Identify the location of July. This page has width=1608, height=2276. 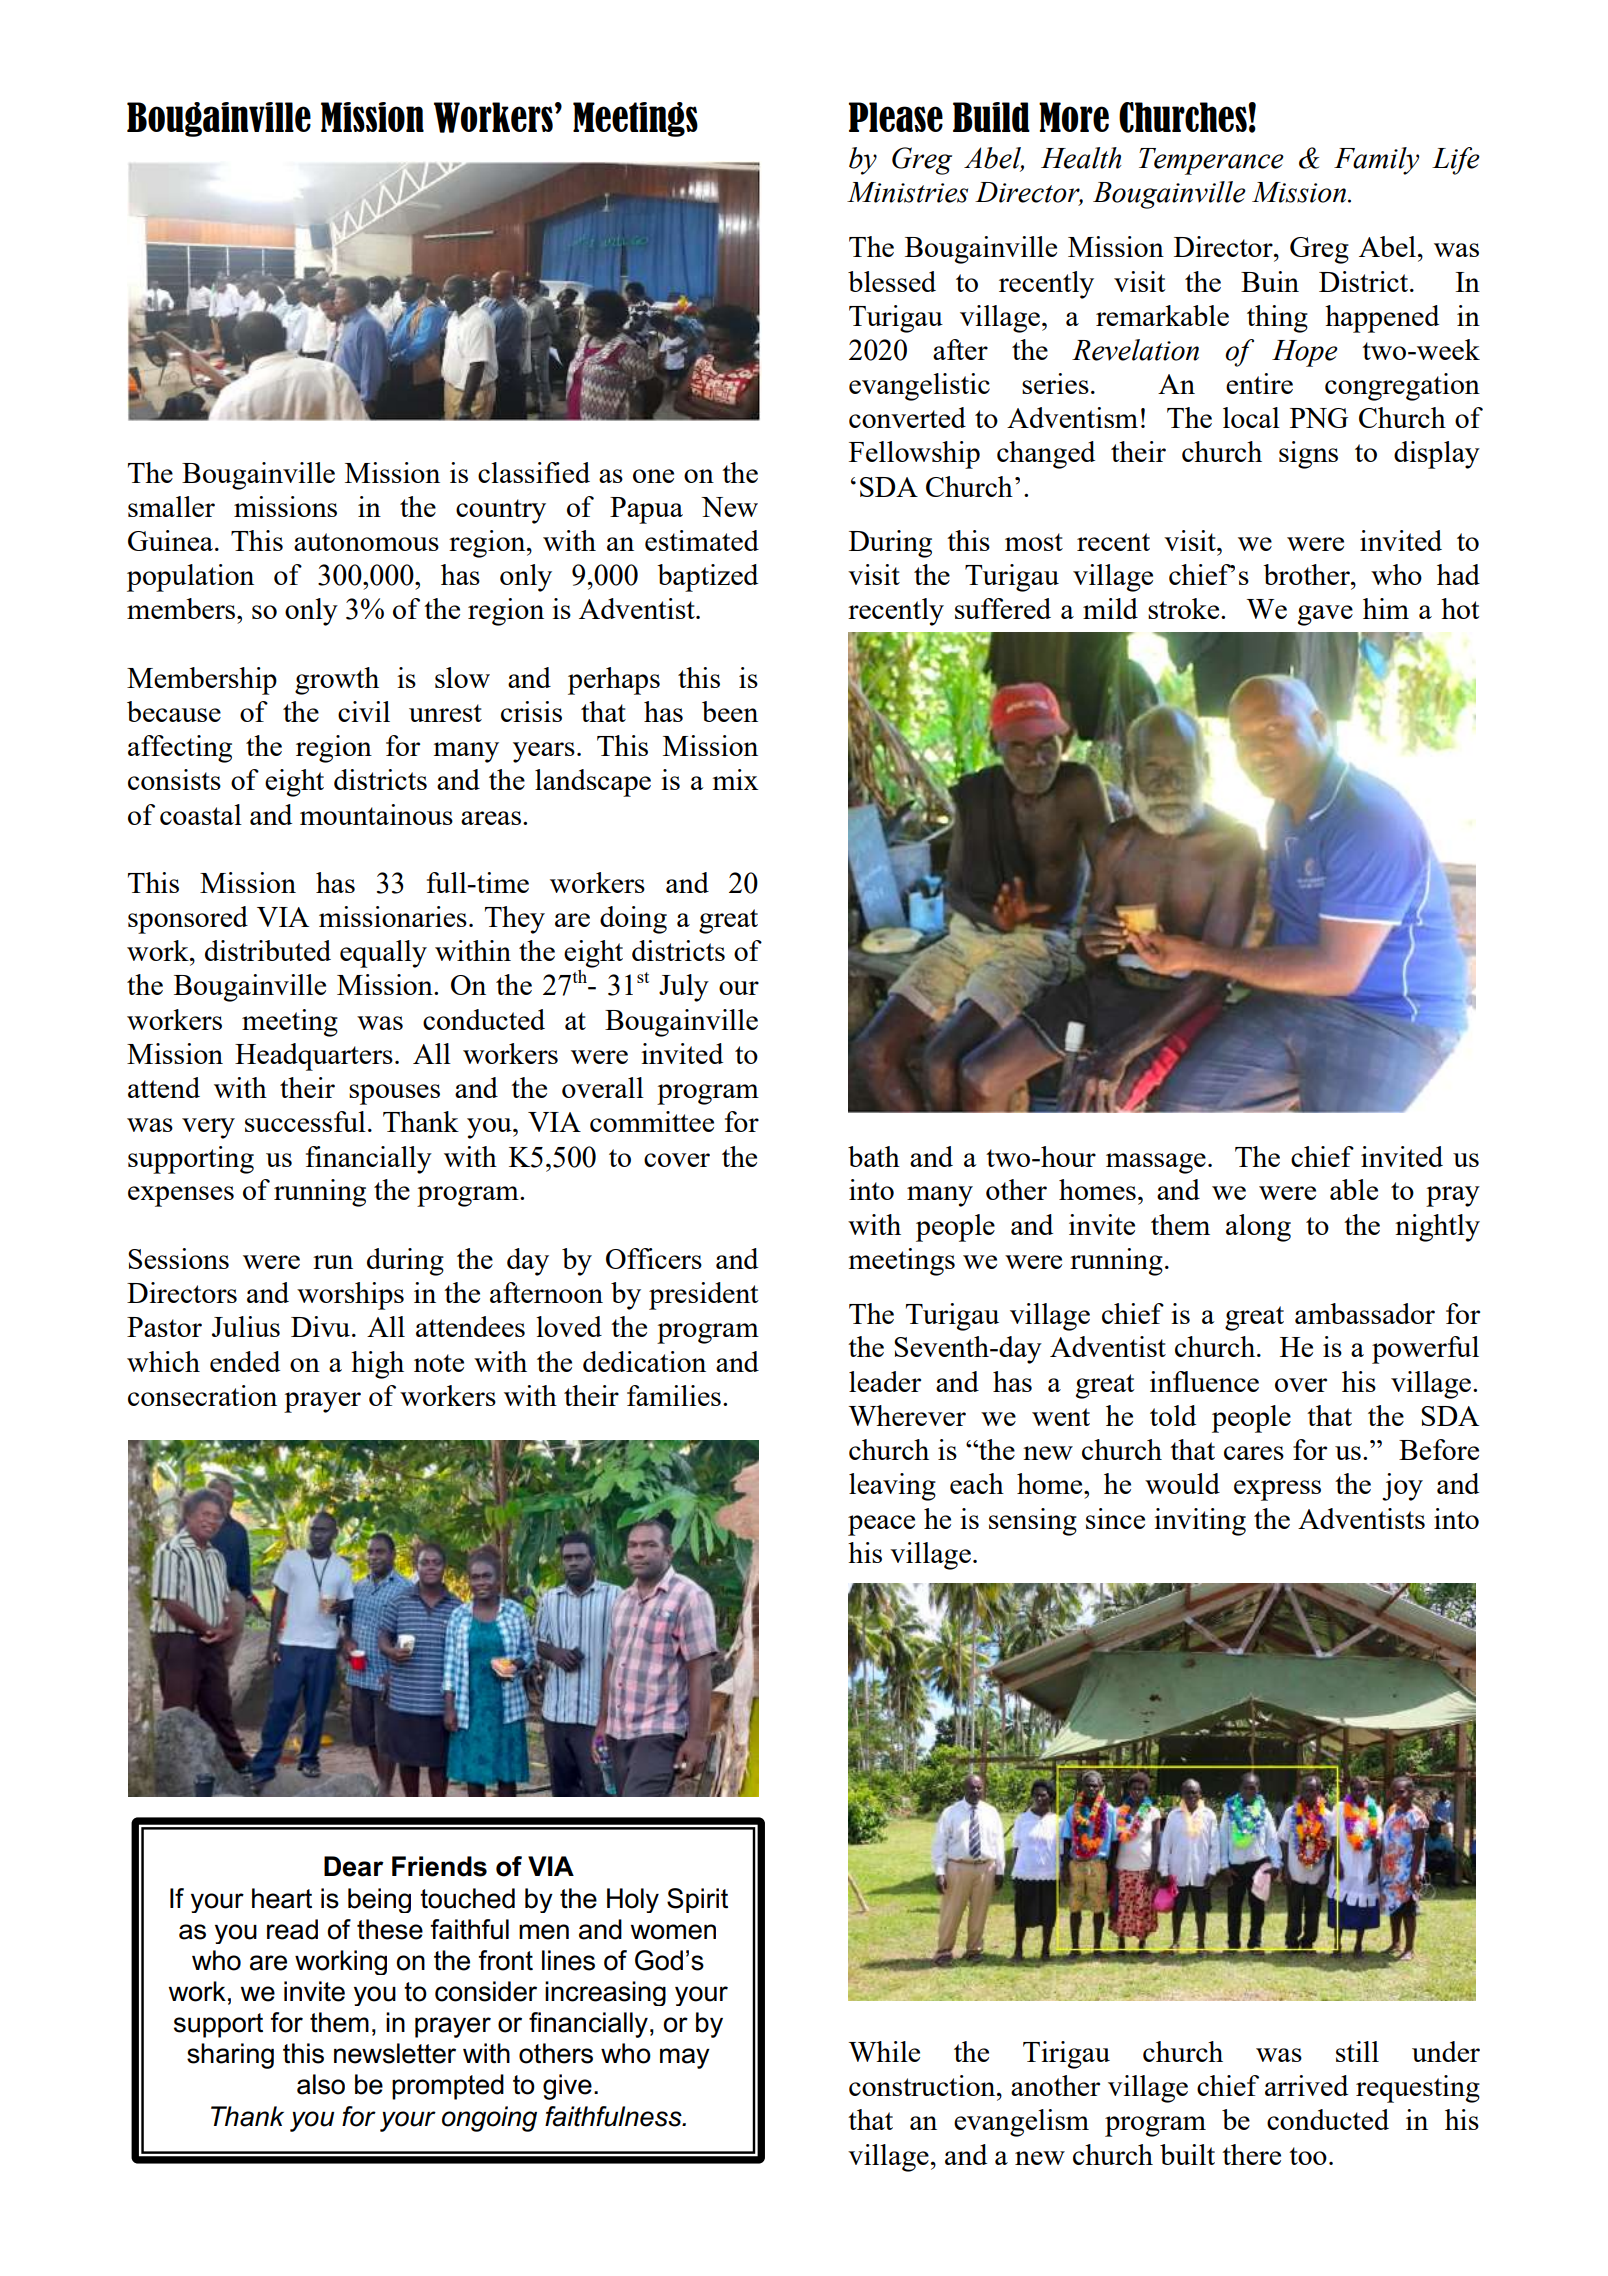
(684, 988).
